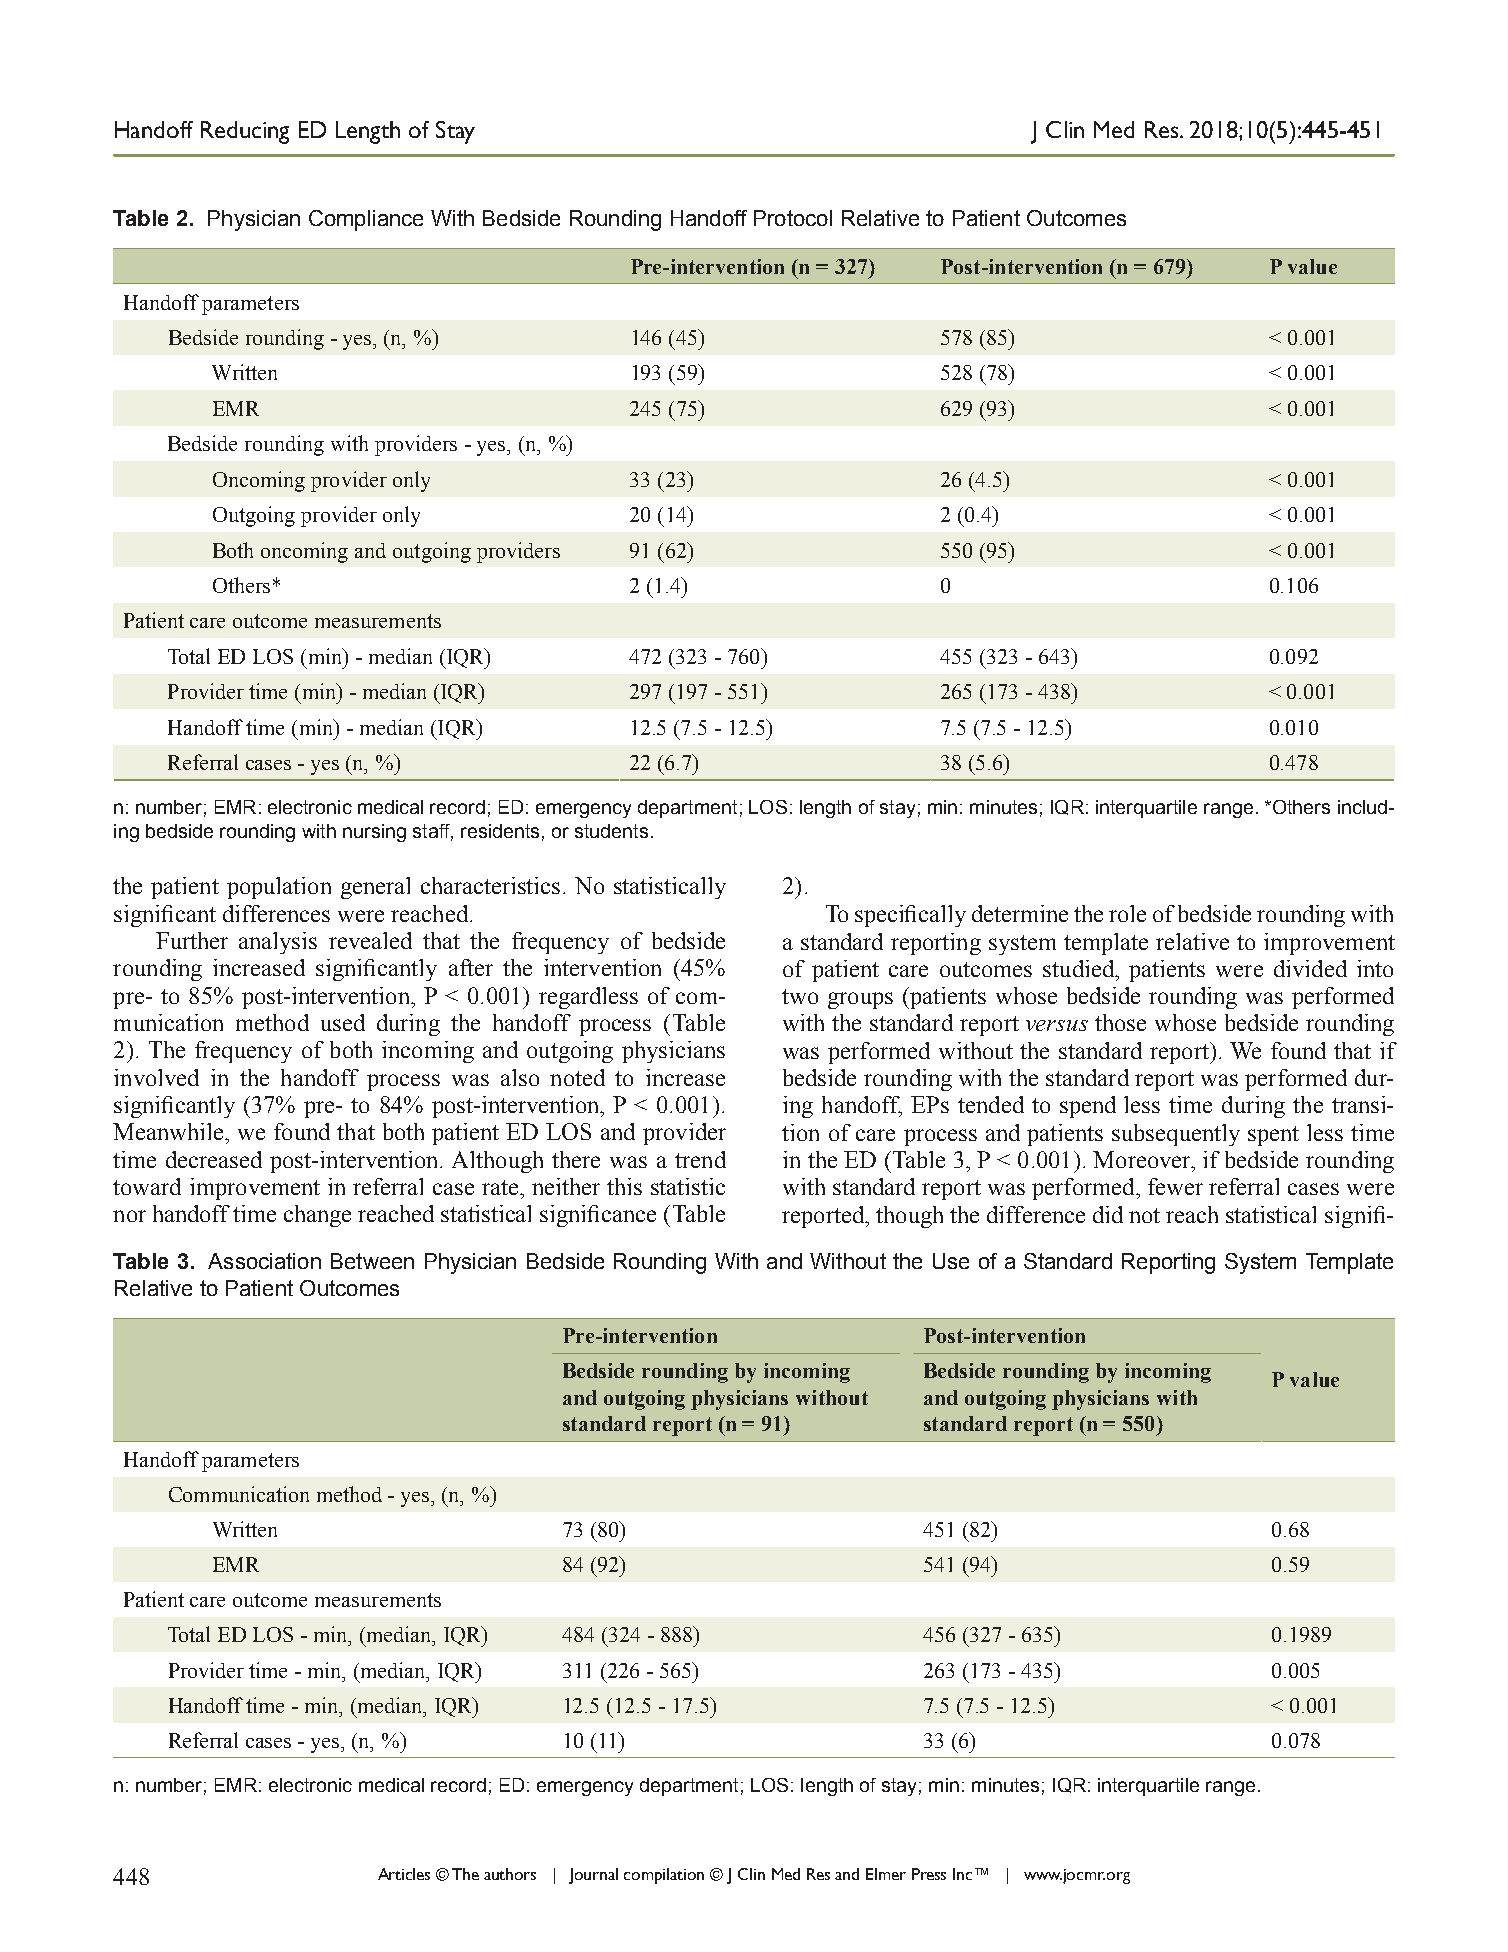  Describe the element at coordinates (1127, 913) in the document. I see `role` at that location.
